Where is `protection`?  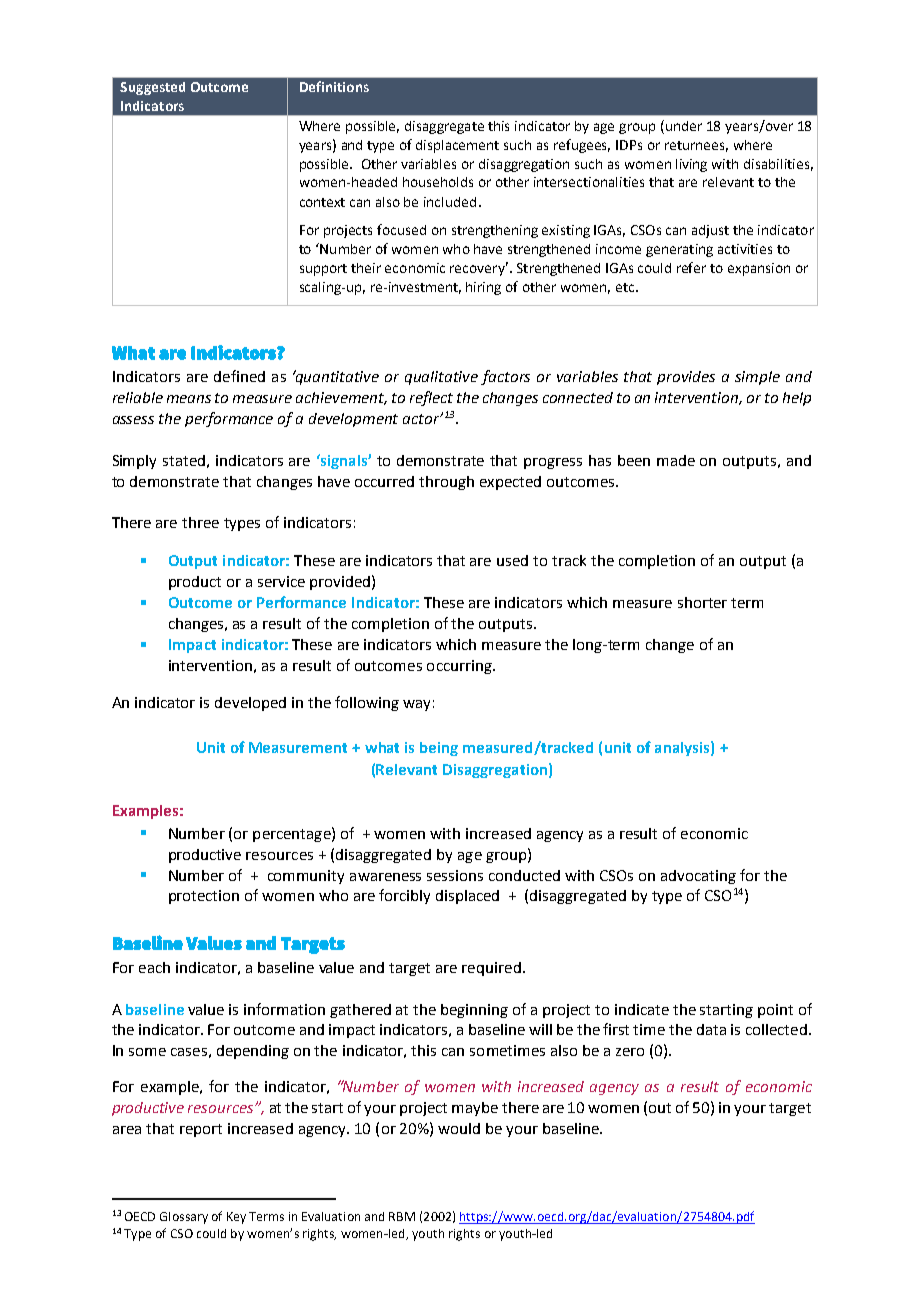 protection is located at coordinates (204, 897).
